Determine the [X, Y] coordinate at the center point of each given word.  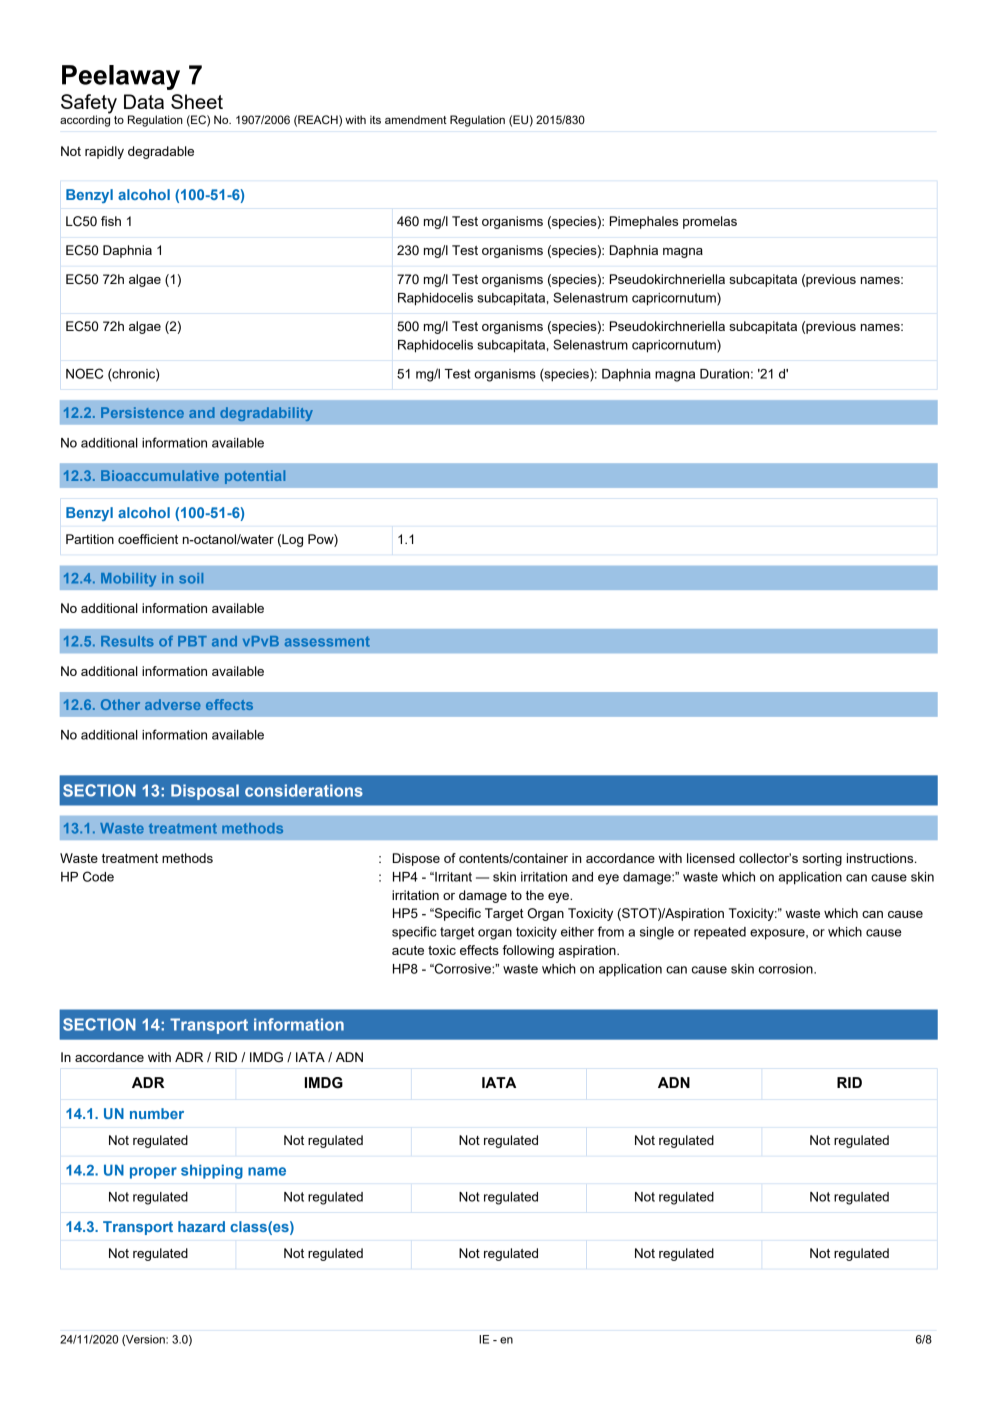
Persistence [142, 412]
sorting [822, 859]
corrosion [787, 969]
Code [98, 876]
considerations [304, 790]
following [528, 951]
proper [153, 1173]
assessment [327, 641]
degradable [161, 152]
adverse [173, 704]
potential [255, 477]
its [375, 119]
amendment [416, 119]
